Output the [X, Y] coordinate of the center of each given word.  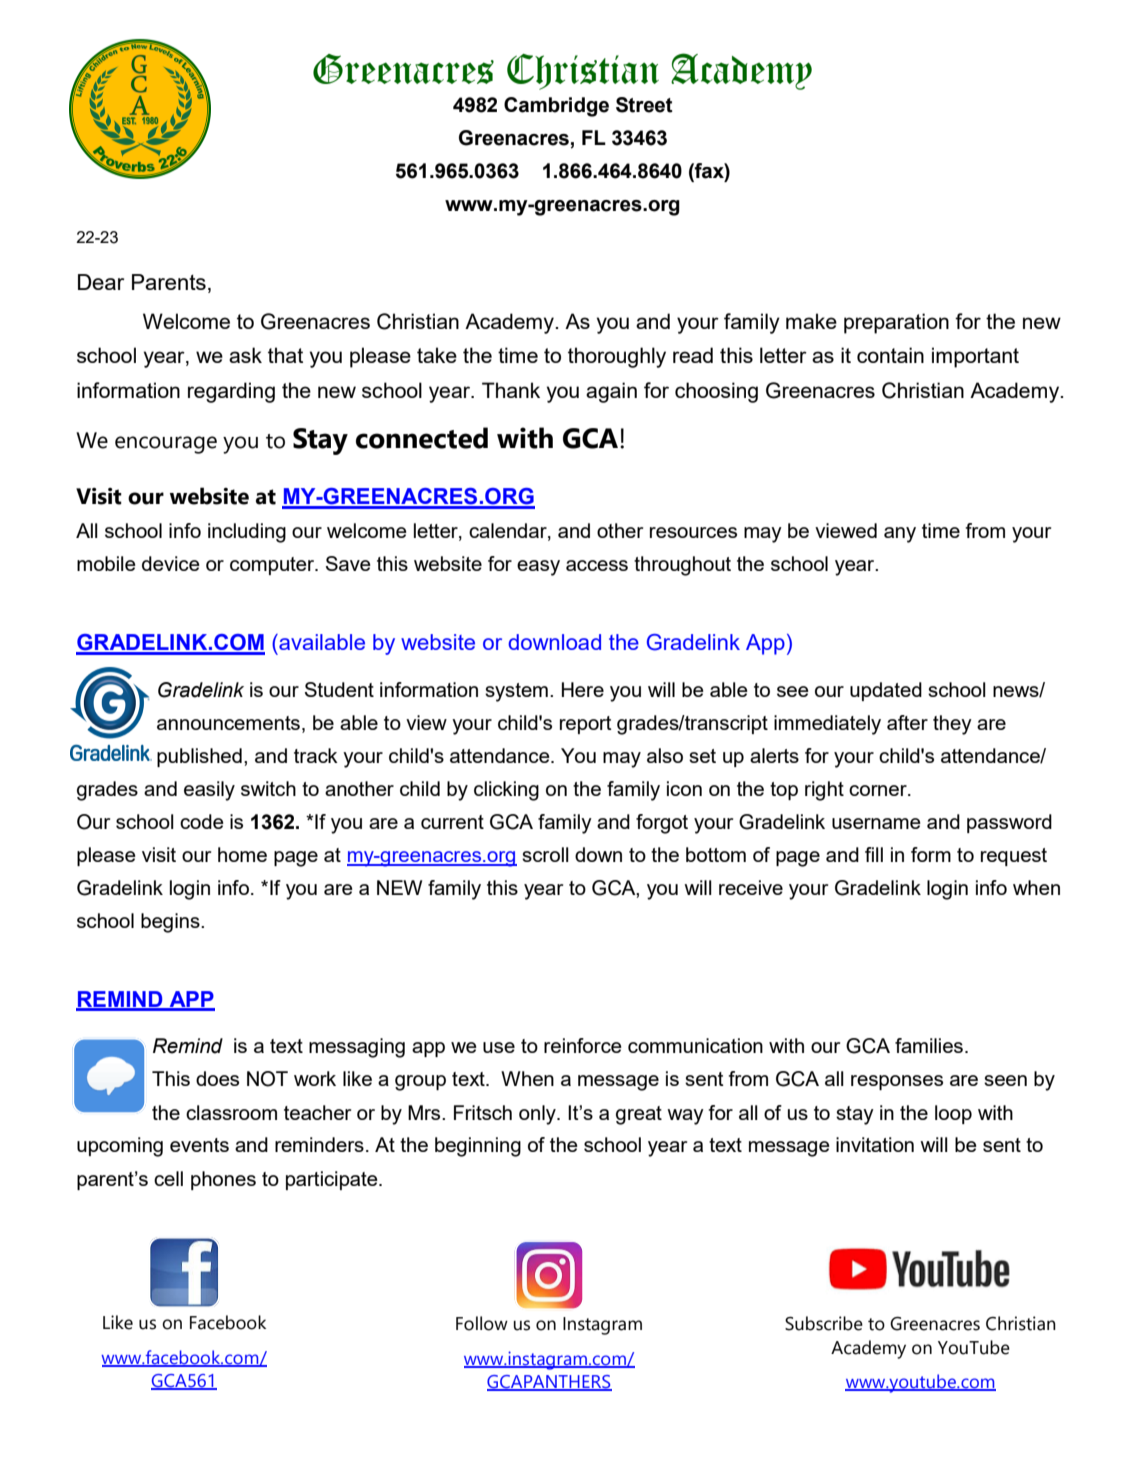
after [907, 722]
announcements [228, 723]
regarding [231, 392]
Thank [511, 390]
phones [223, 1180]
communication [695, 1045]
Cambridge [556, 107]
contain [890, 355]
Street [644, 105]
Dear [101, 282]
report [586, 725]
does [217, 1078]
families [929, 1045]
